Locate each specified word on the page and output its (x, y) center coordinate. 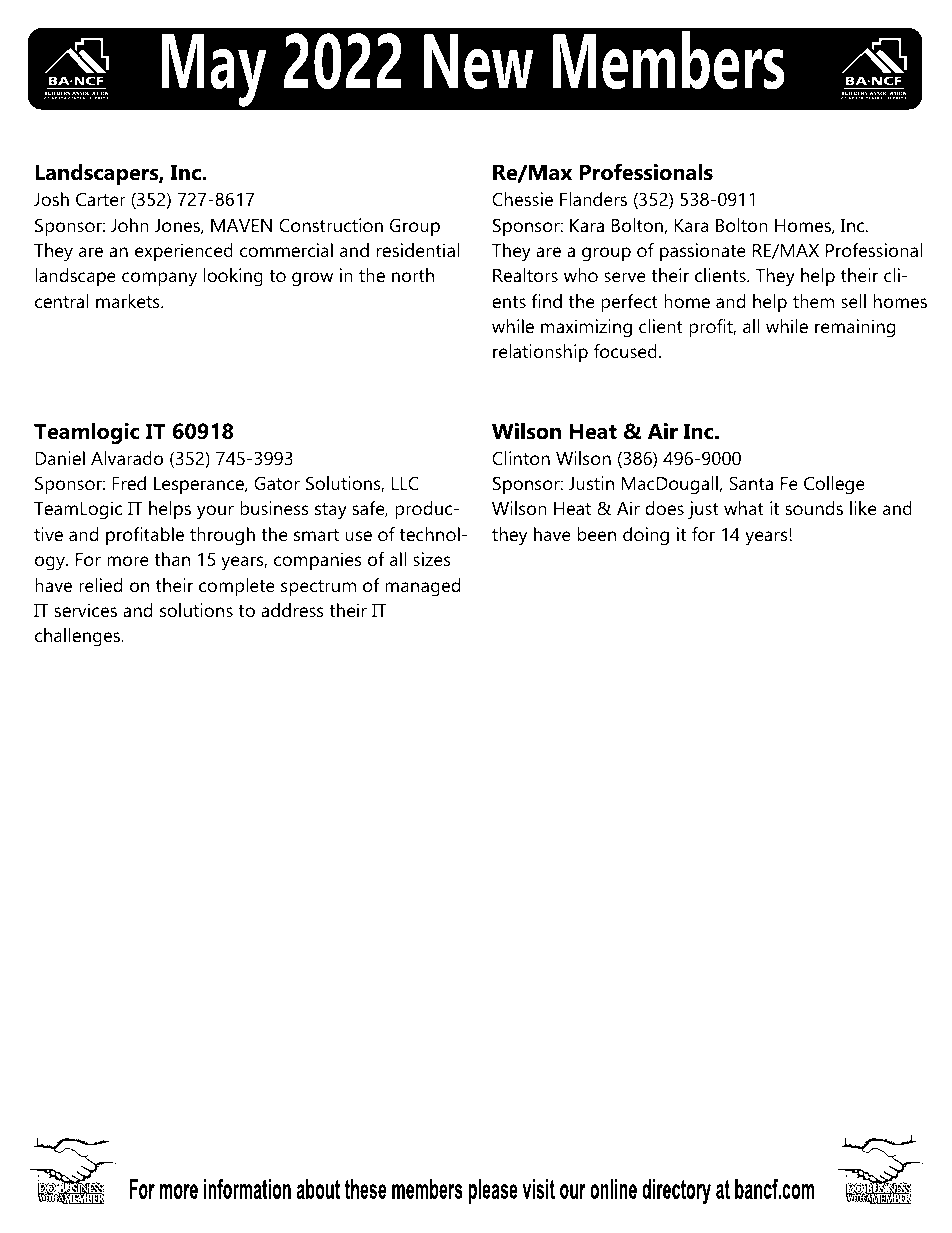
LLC (405, 483)
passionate (703, 252)
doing (646, 536)
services (85, 610)
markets (129, 301)
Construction (331, 225)
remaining (855, 328)
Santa (751, 483)
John (130, 225)
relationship (540, 353)
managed (423, 587)
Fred (129, 483)
